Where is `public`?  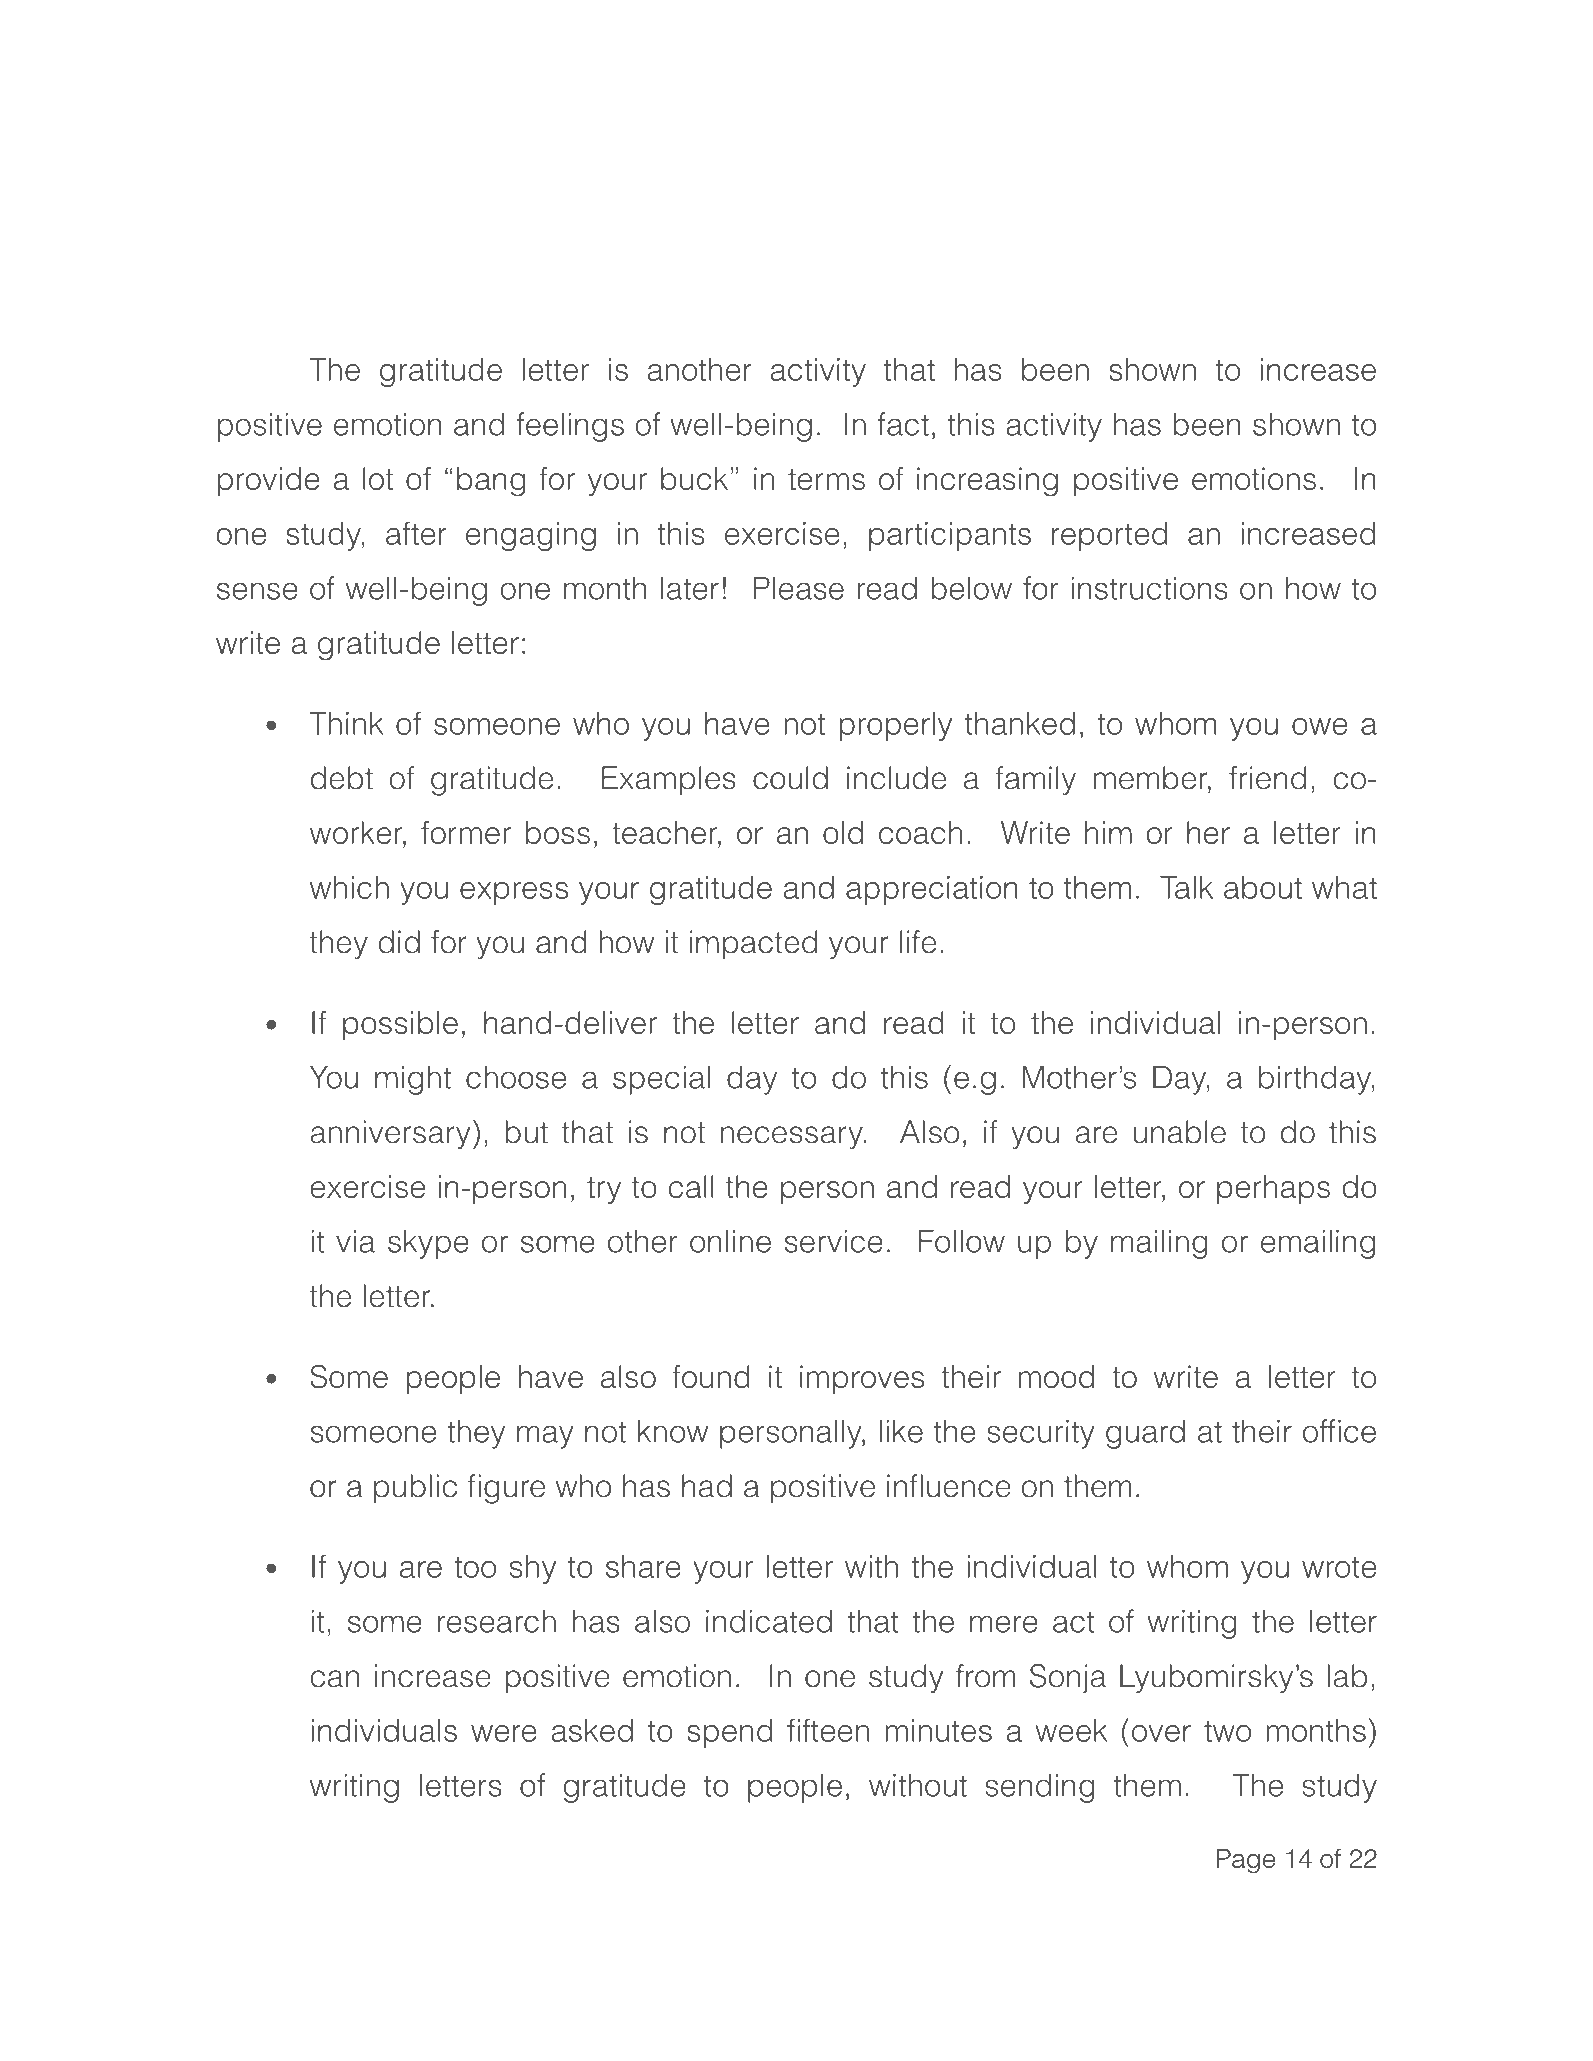
public is located at coordinates (415, 1489).
